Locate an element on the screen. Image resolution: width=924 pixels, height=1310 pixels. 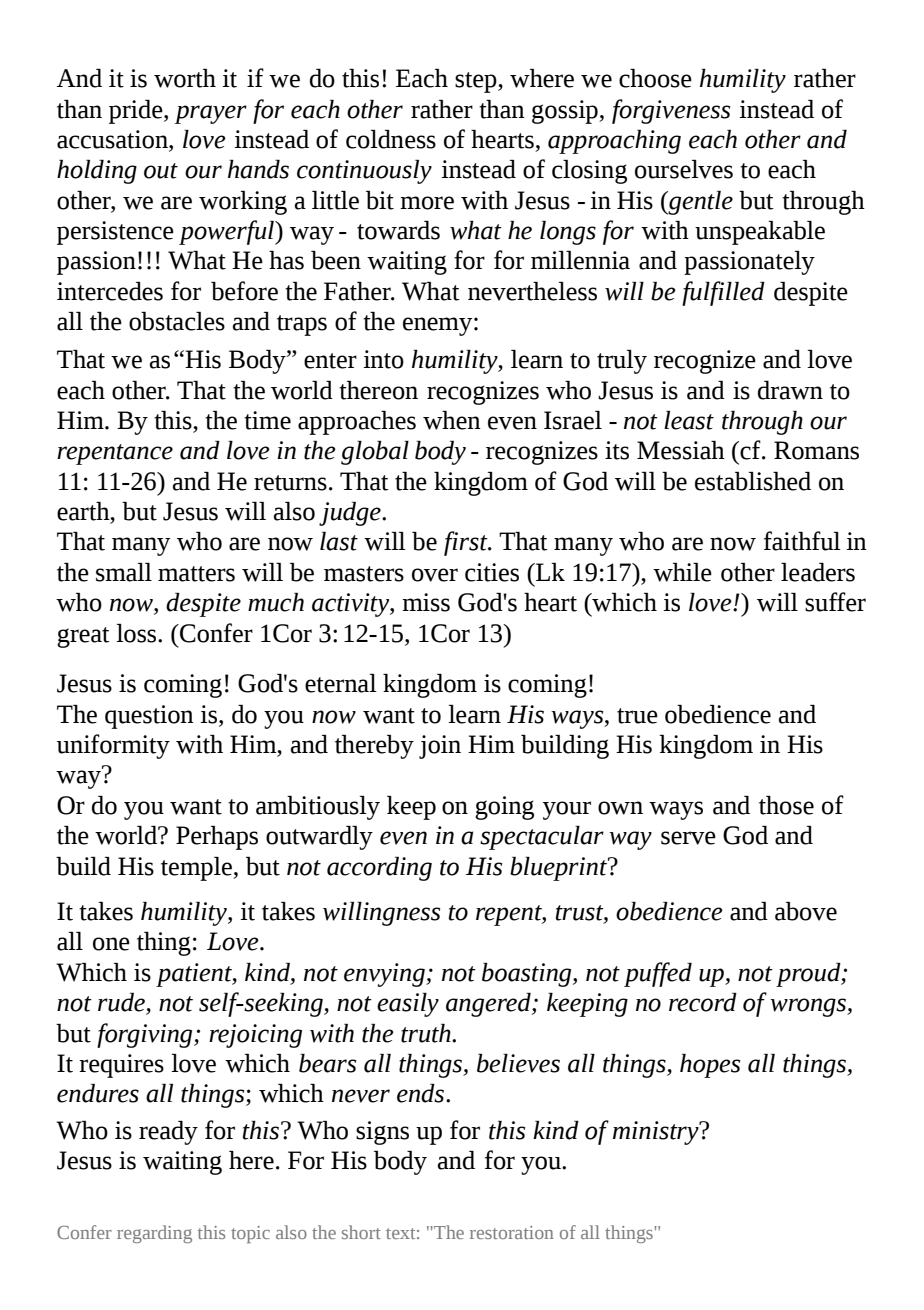
join is located at coordinates (440, 747).
